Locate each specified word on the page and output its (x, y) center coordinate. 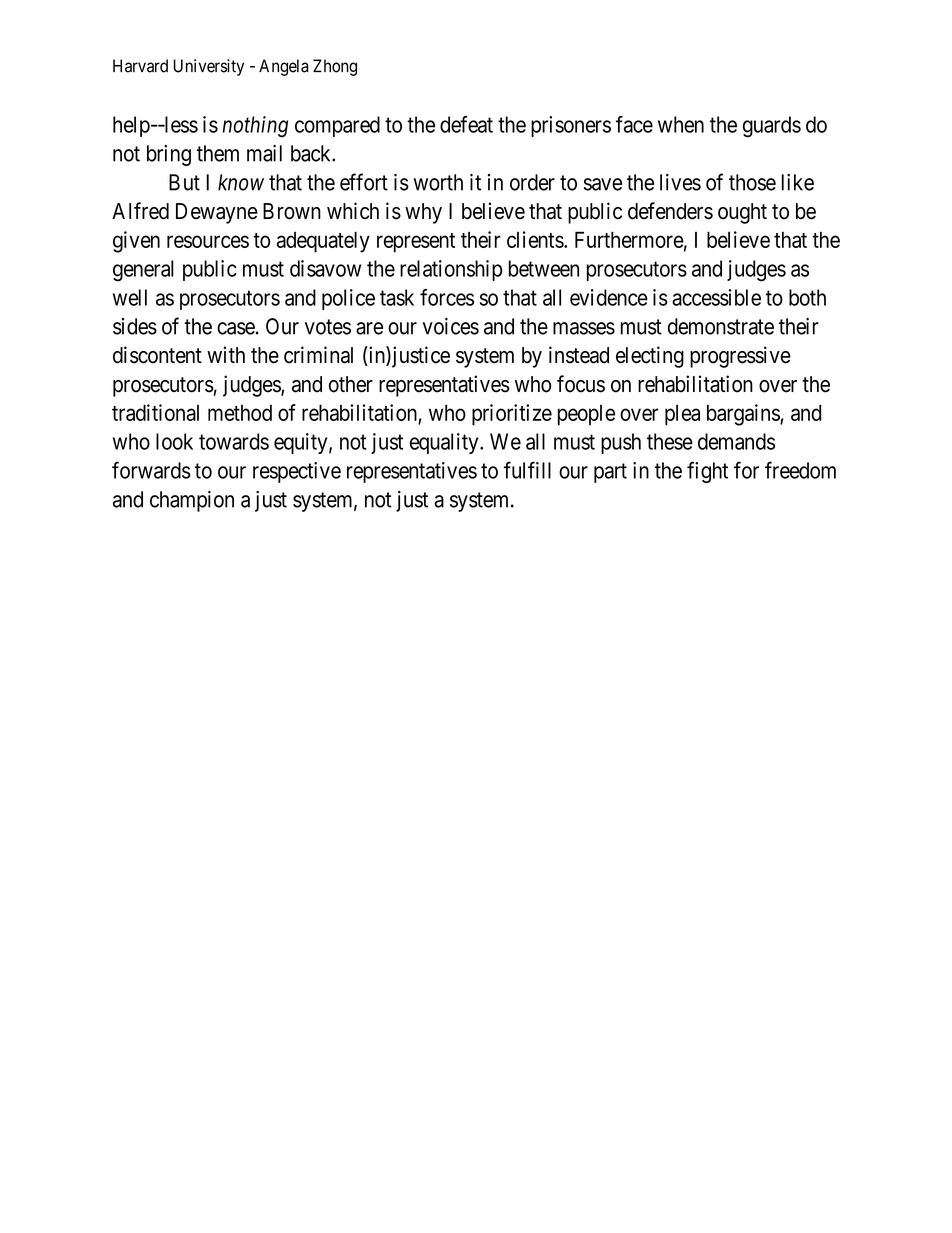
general (143, 271)
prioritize (512, 415)
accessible (716, 297)
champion (192, 501)
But (184, 182)
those (752, 182)
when (681, 124)
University (208, 67)
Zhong (335, 67)
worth (438, 182)
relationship (451, 270)
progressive (740, 357)
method (240, 413)
